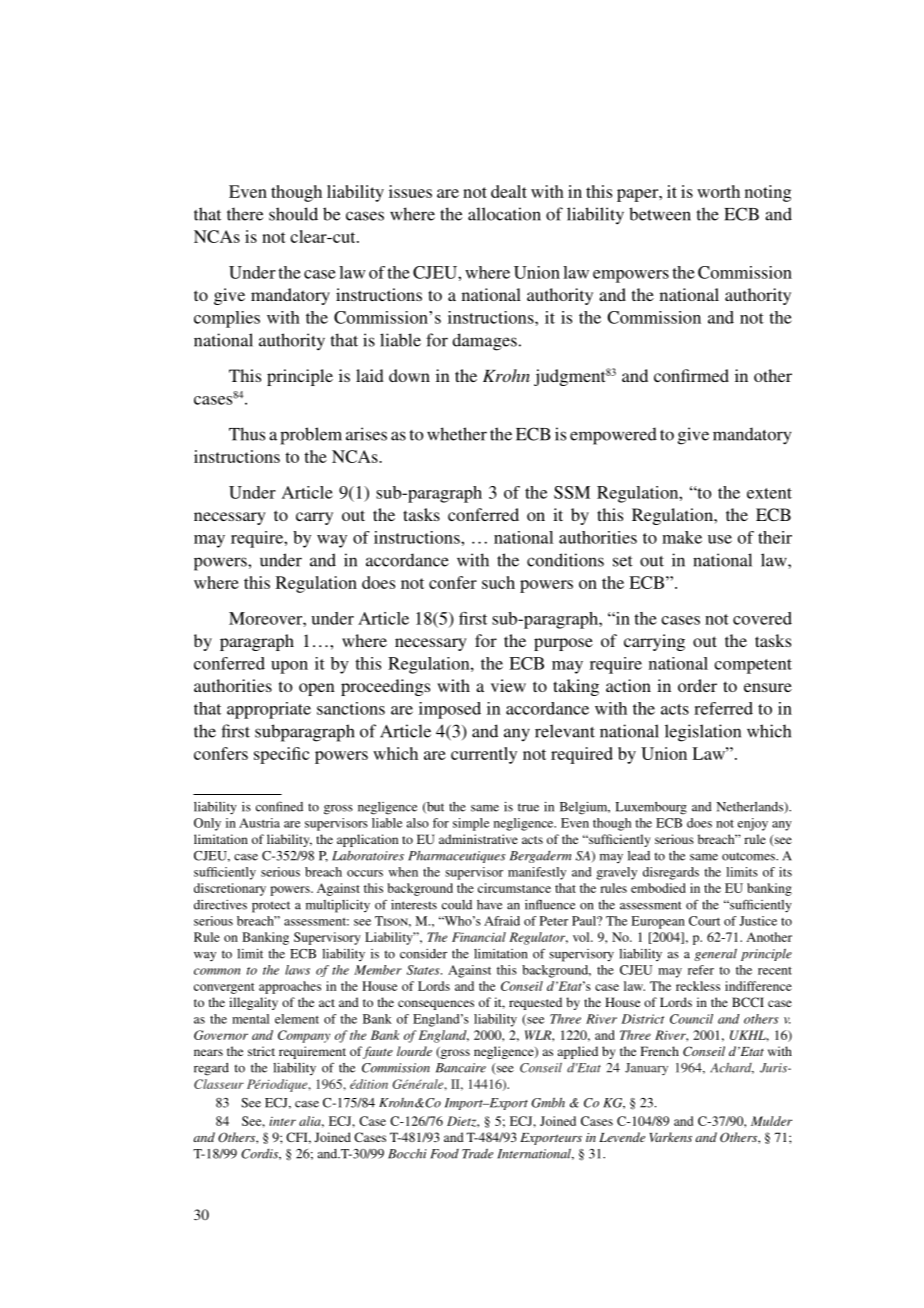 The width and height of the image is (924, 1308). What do you see at coordinates (504, 214) in the image?
I see `allocation` at bounding box center [504, 214].
